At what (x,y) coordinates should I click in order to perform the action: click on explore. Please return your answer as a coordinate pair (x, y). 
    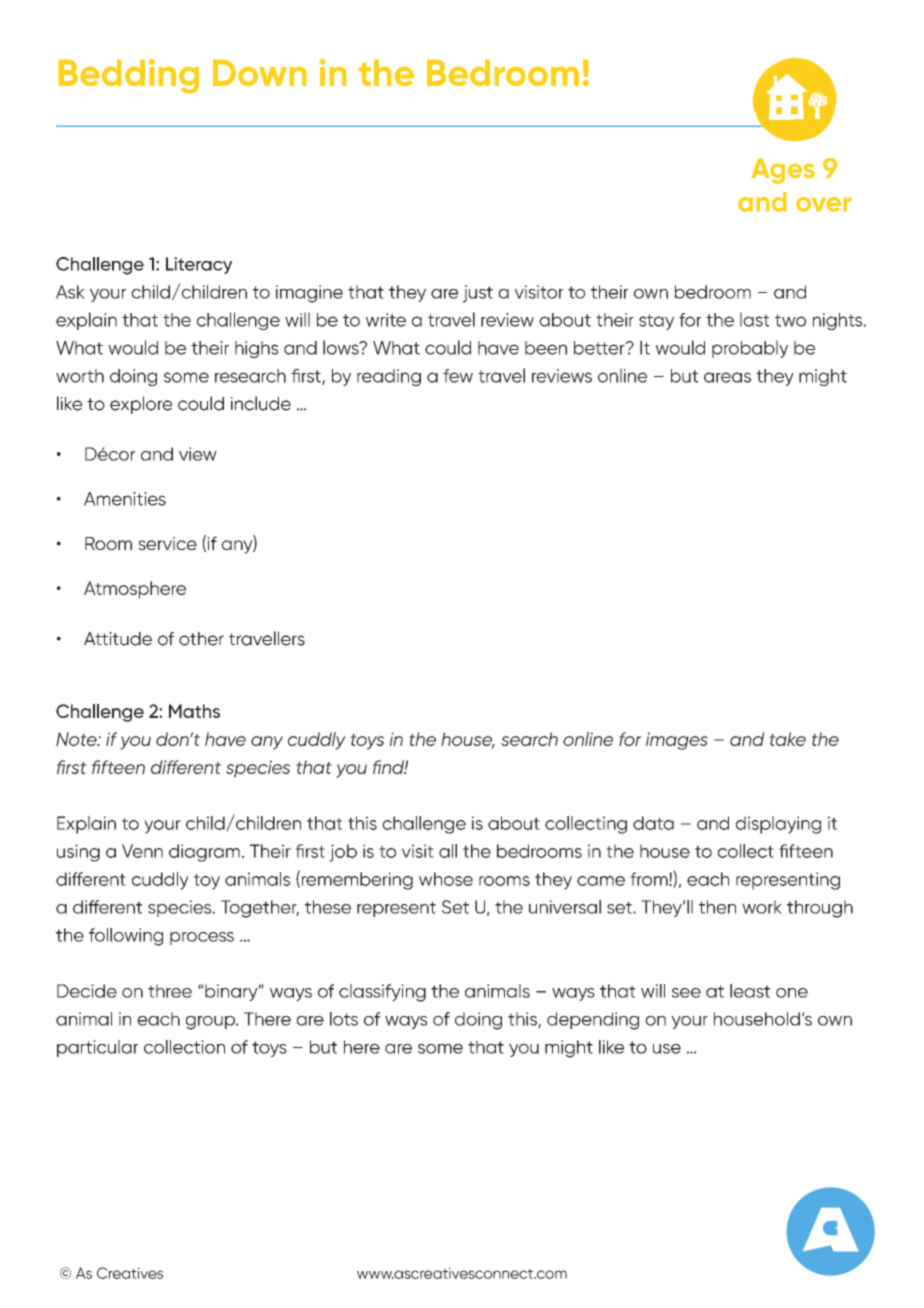
    Looking at the image, I should click on (141, 405).
